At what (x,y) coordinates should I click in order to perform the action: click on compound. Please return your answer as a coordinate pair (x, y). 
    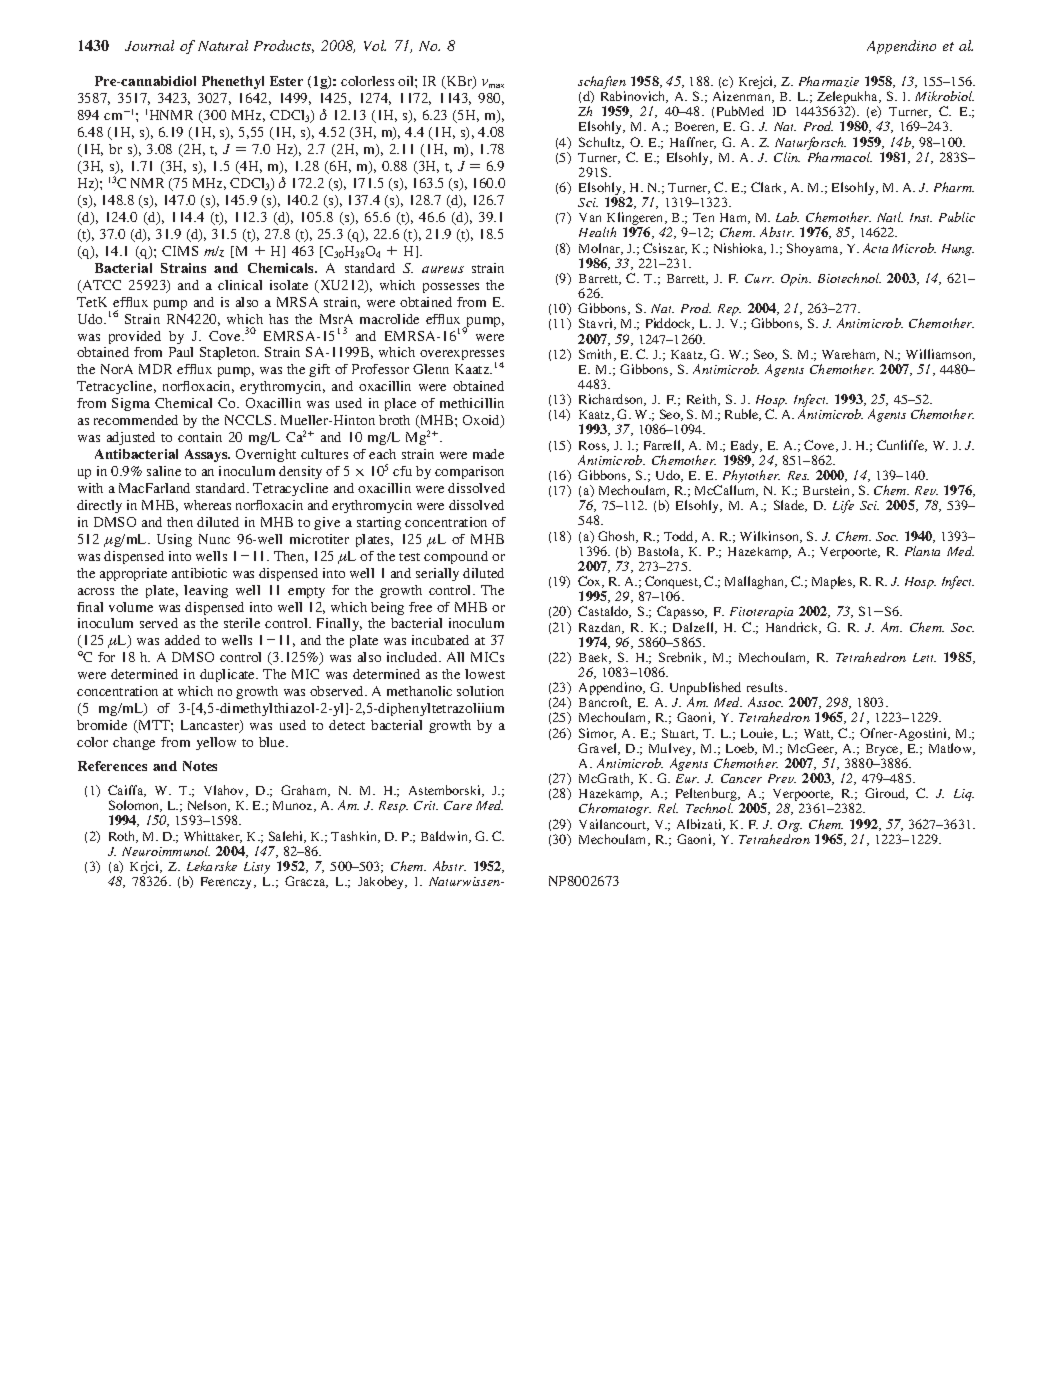
    Looking at the image, I should click on (456, 557).
